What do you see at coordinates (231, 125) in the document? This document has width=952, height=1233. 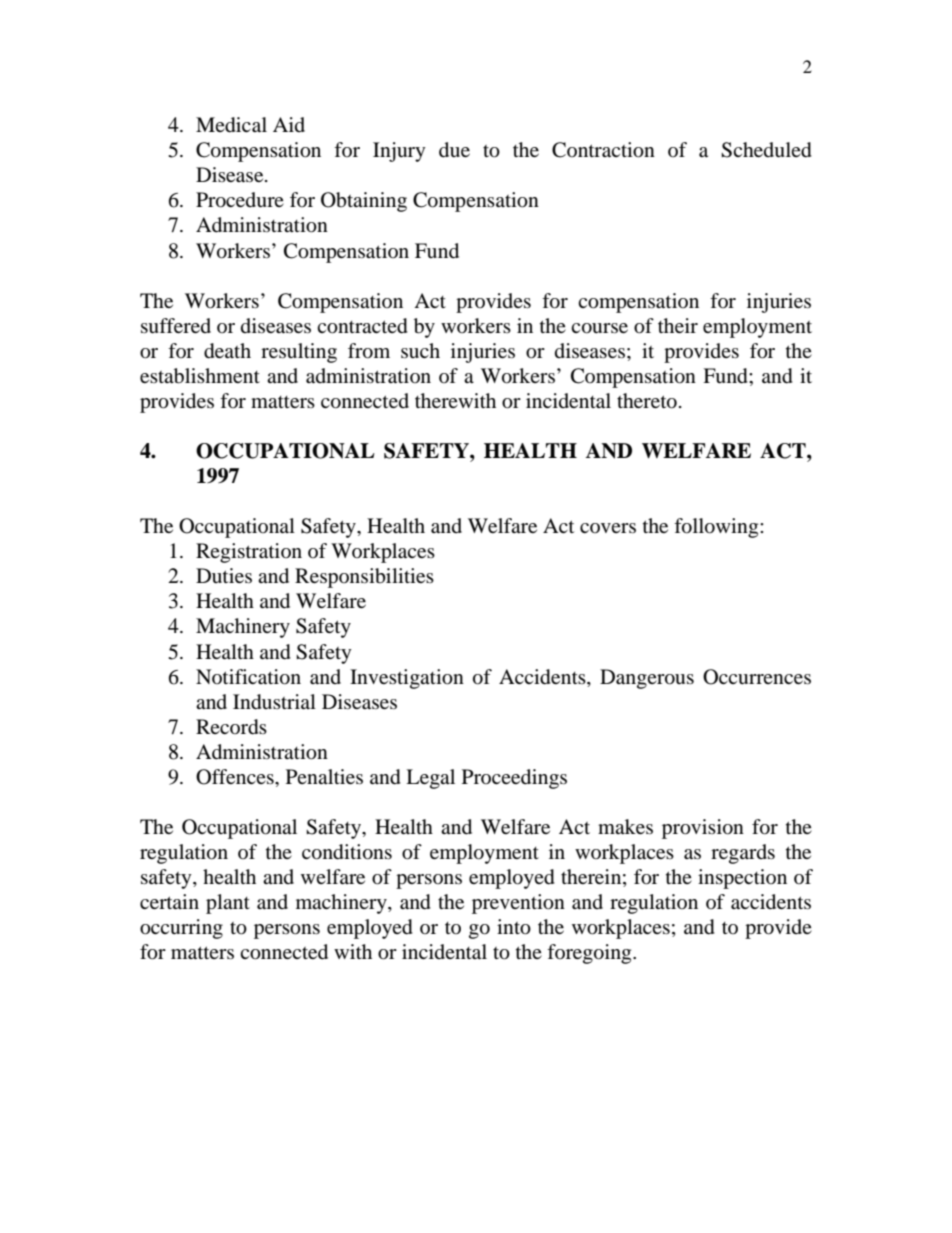 I see `Medical` at bounding box center [231, 125].
